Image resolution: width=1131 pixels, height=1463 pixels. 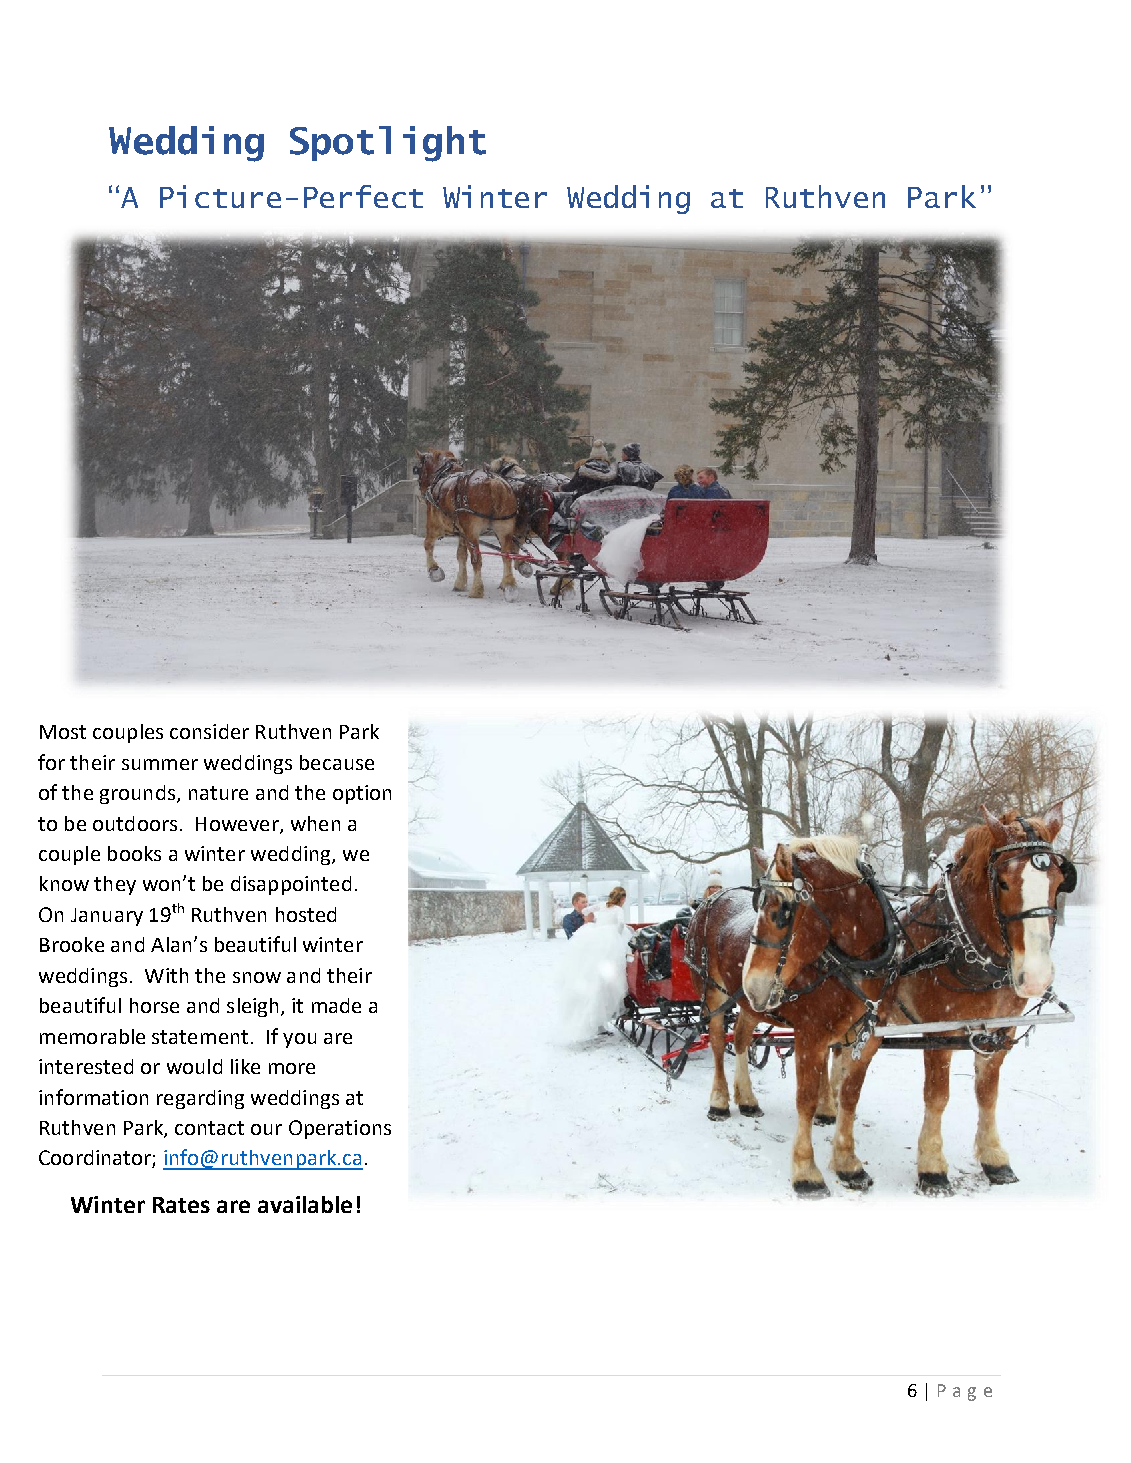 I want to click on Spotlight, so click(x=388, y=144).
